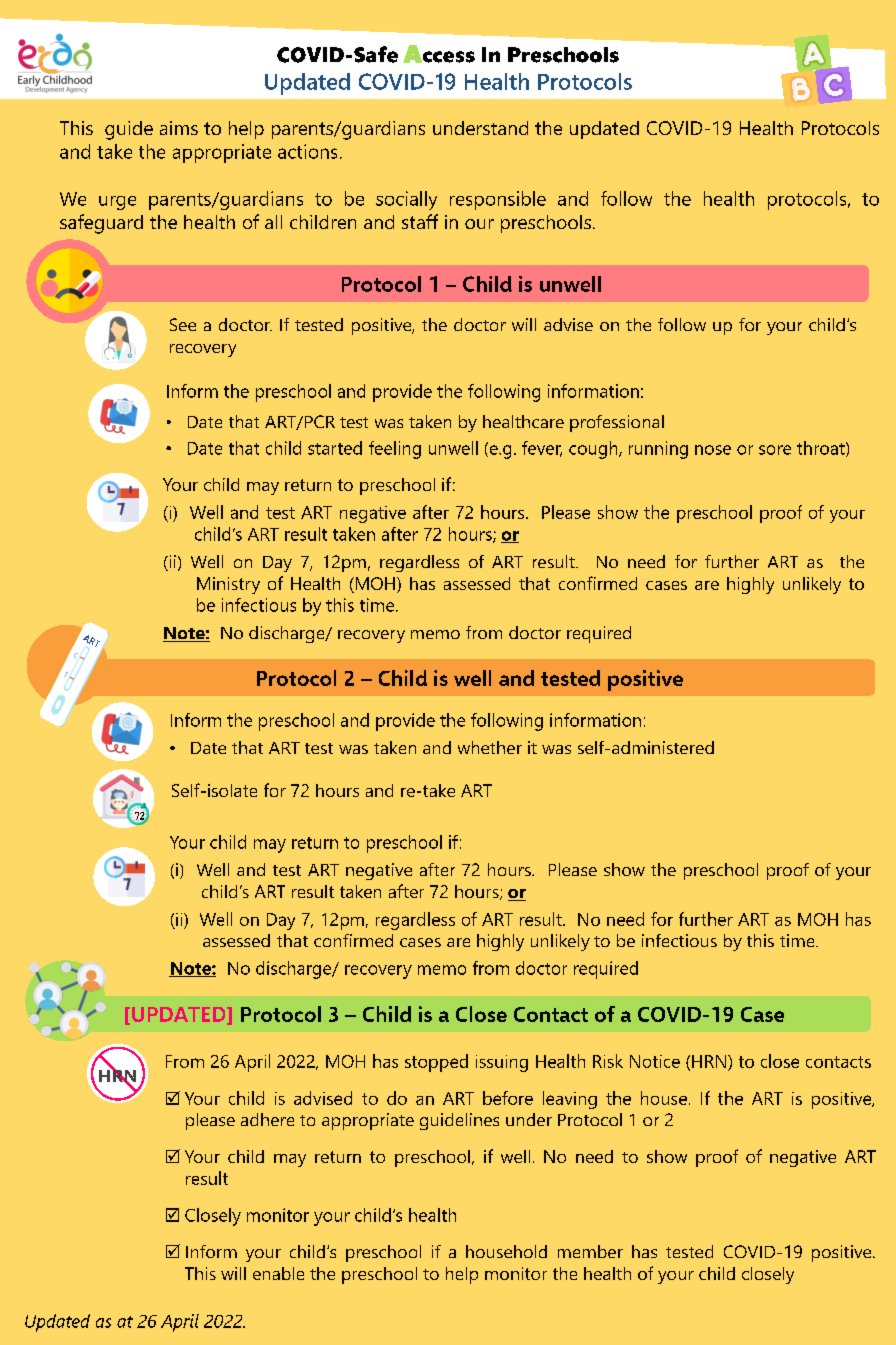 This screenshot has height=1345, width=896. What do you see at coordinates (278, 1273) in the screenshot?
I see `enable` at bounding box center [278, 1273].
